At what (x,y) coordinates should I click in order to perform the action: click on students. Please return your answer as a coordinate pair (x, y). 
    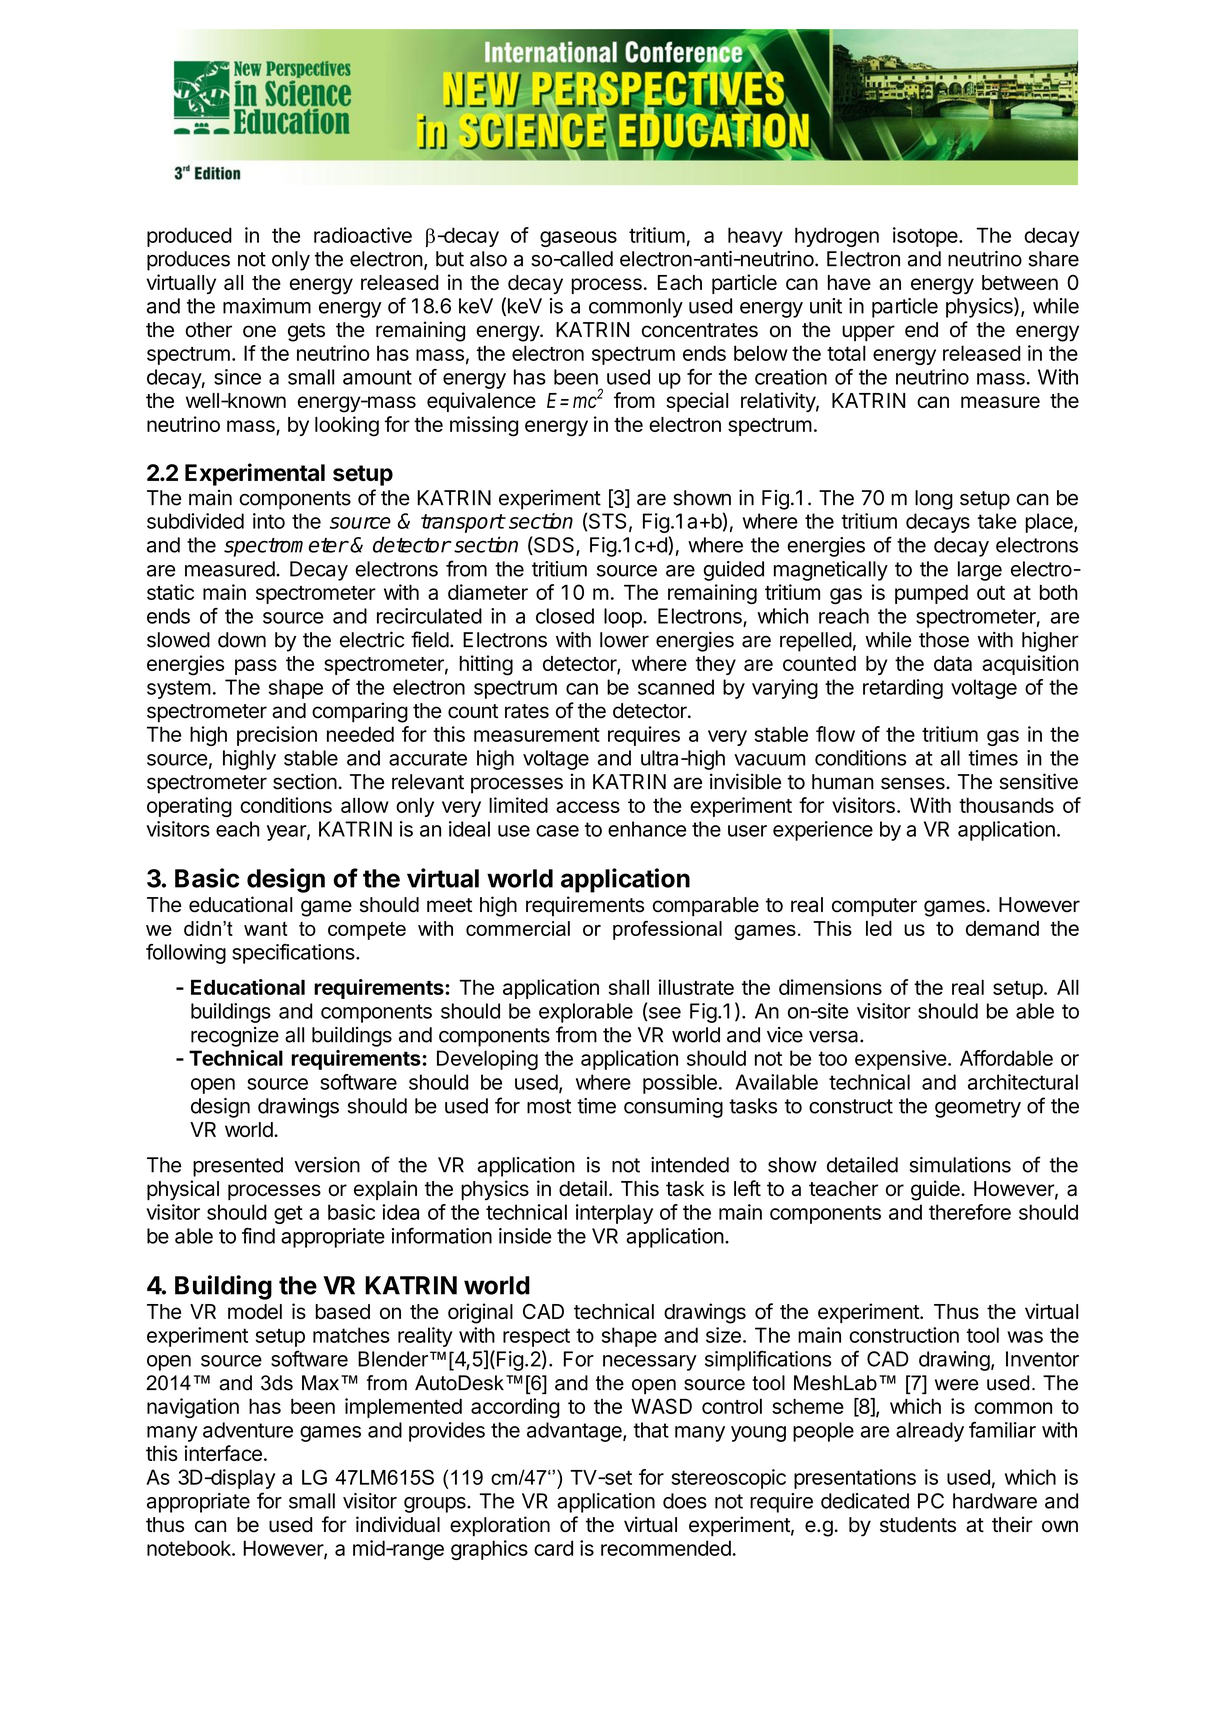
    Looking at the image, I should click on (918, 1525).
